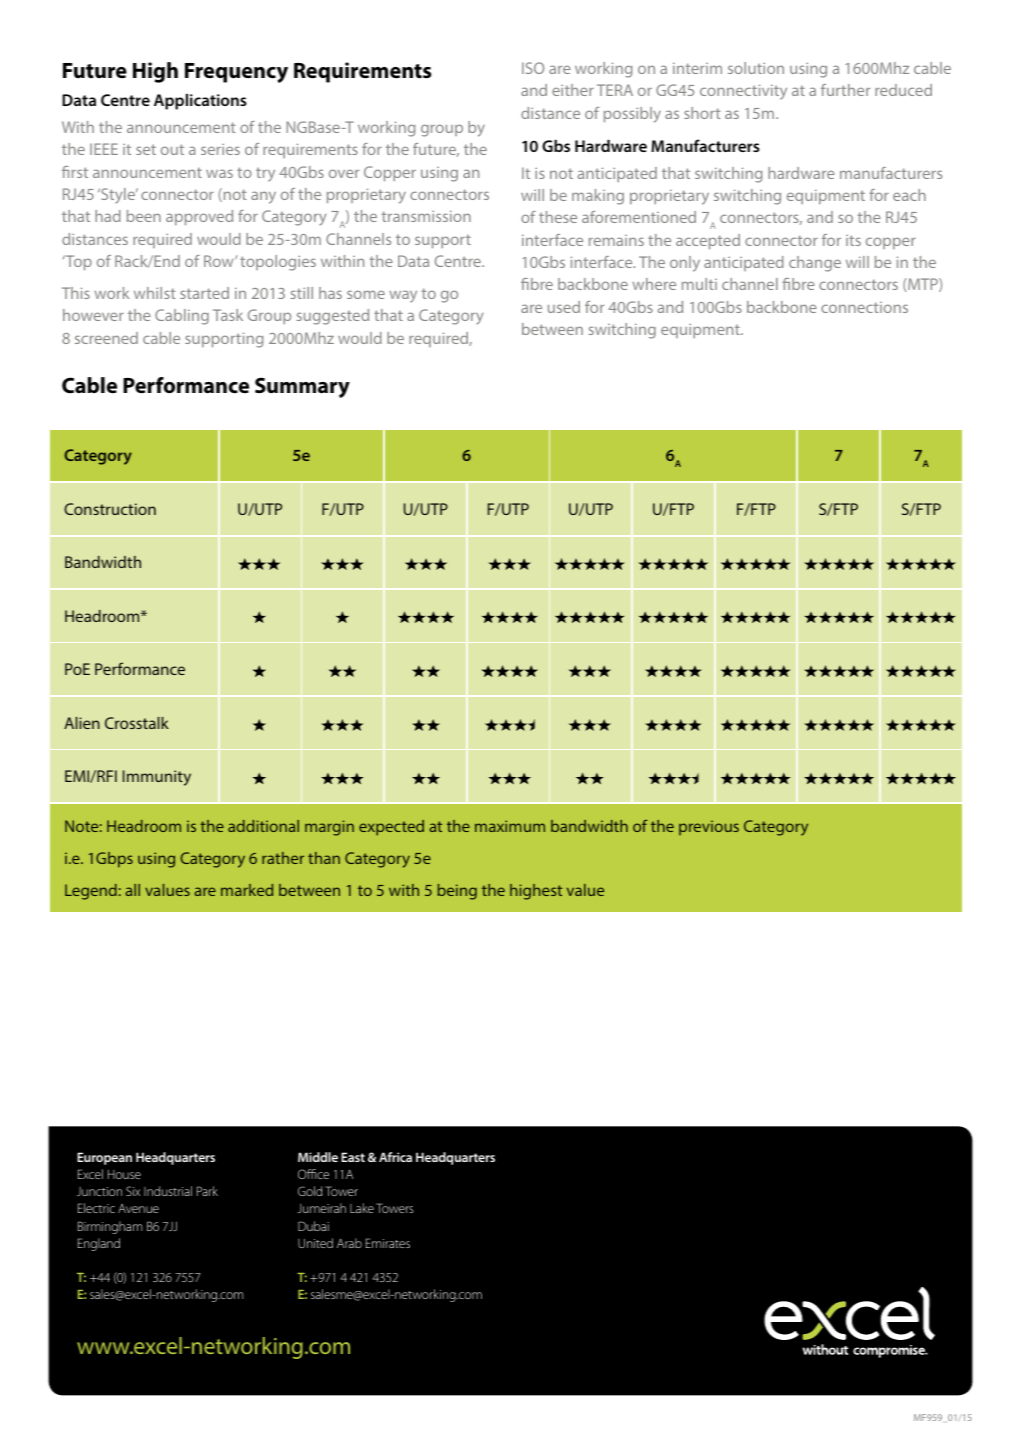 The height and width of the document is (1444, 1021). What do you see at coordinates (845, 90) in the document?
I see `further` at bounding box center [845, 90].
